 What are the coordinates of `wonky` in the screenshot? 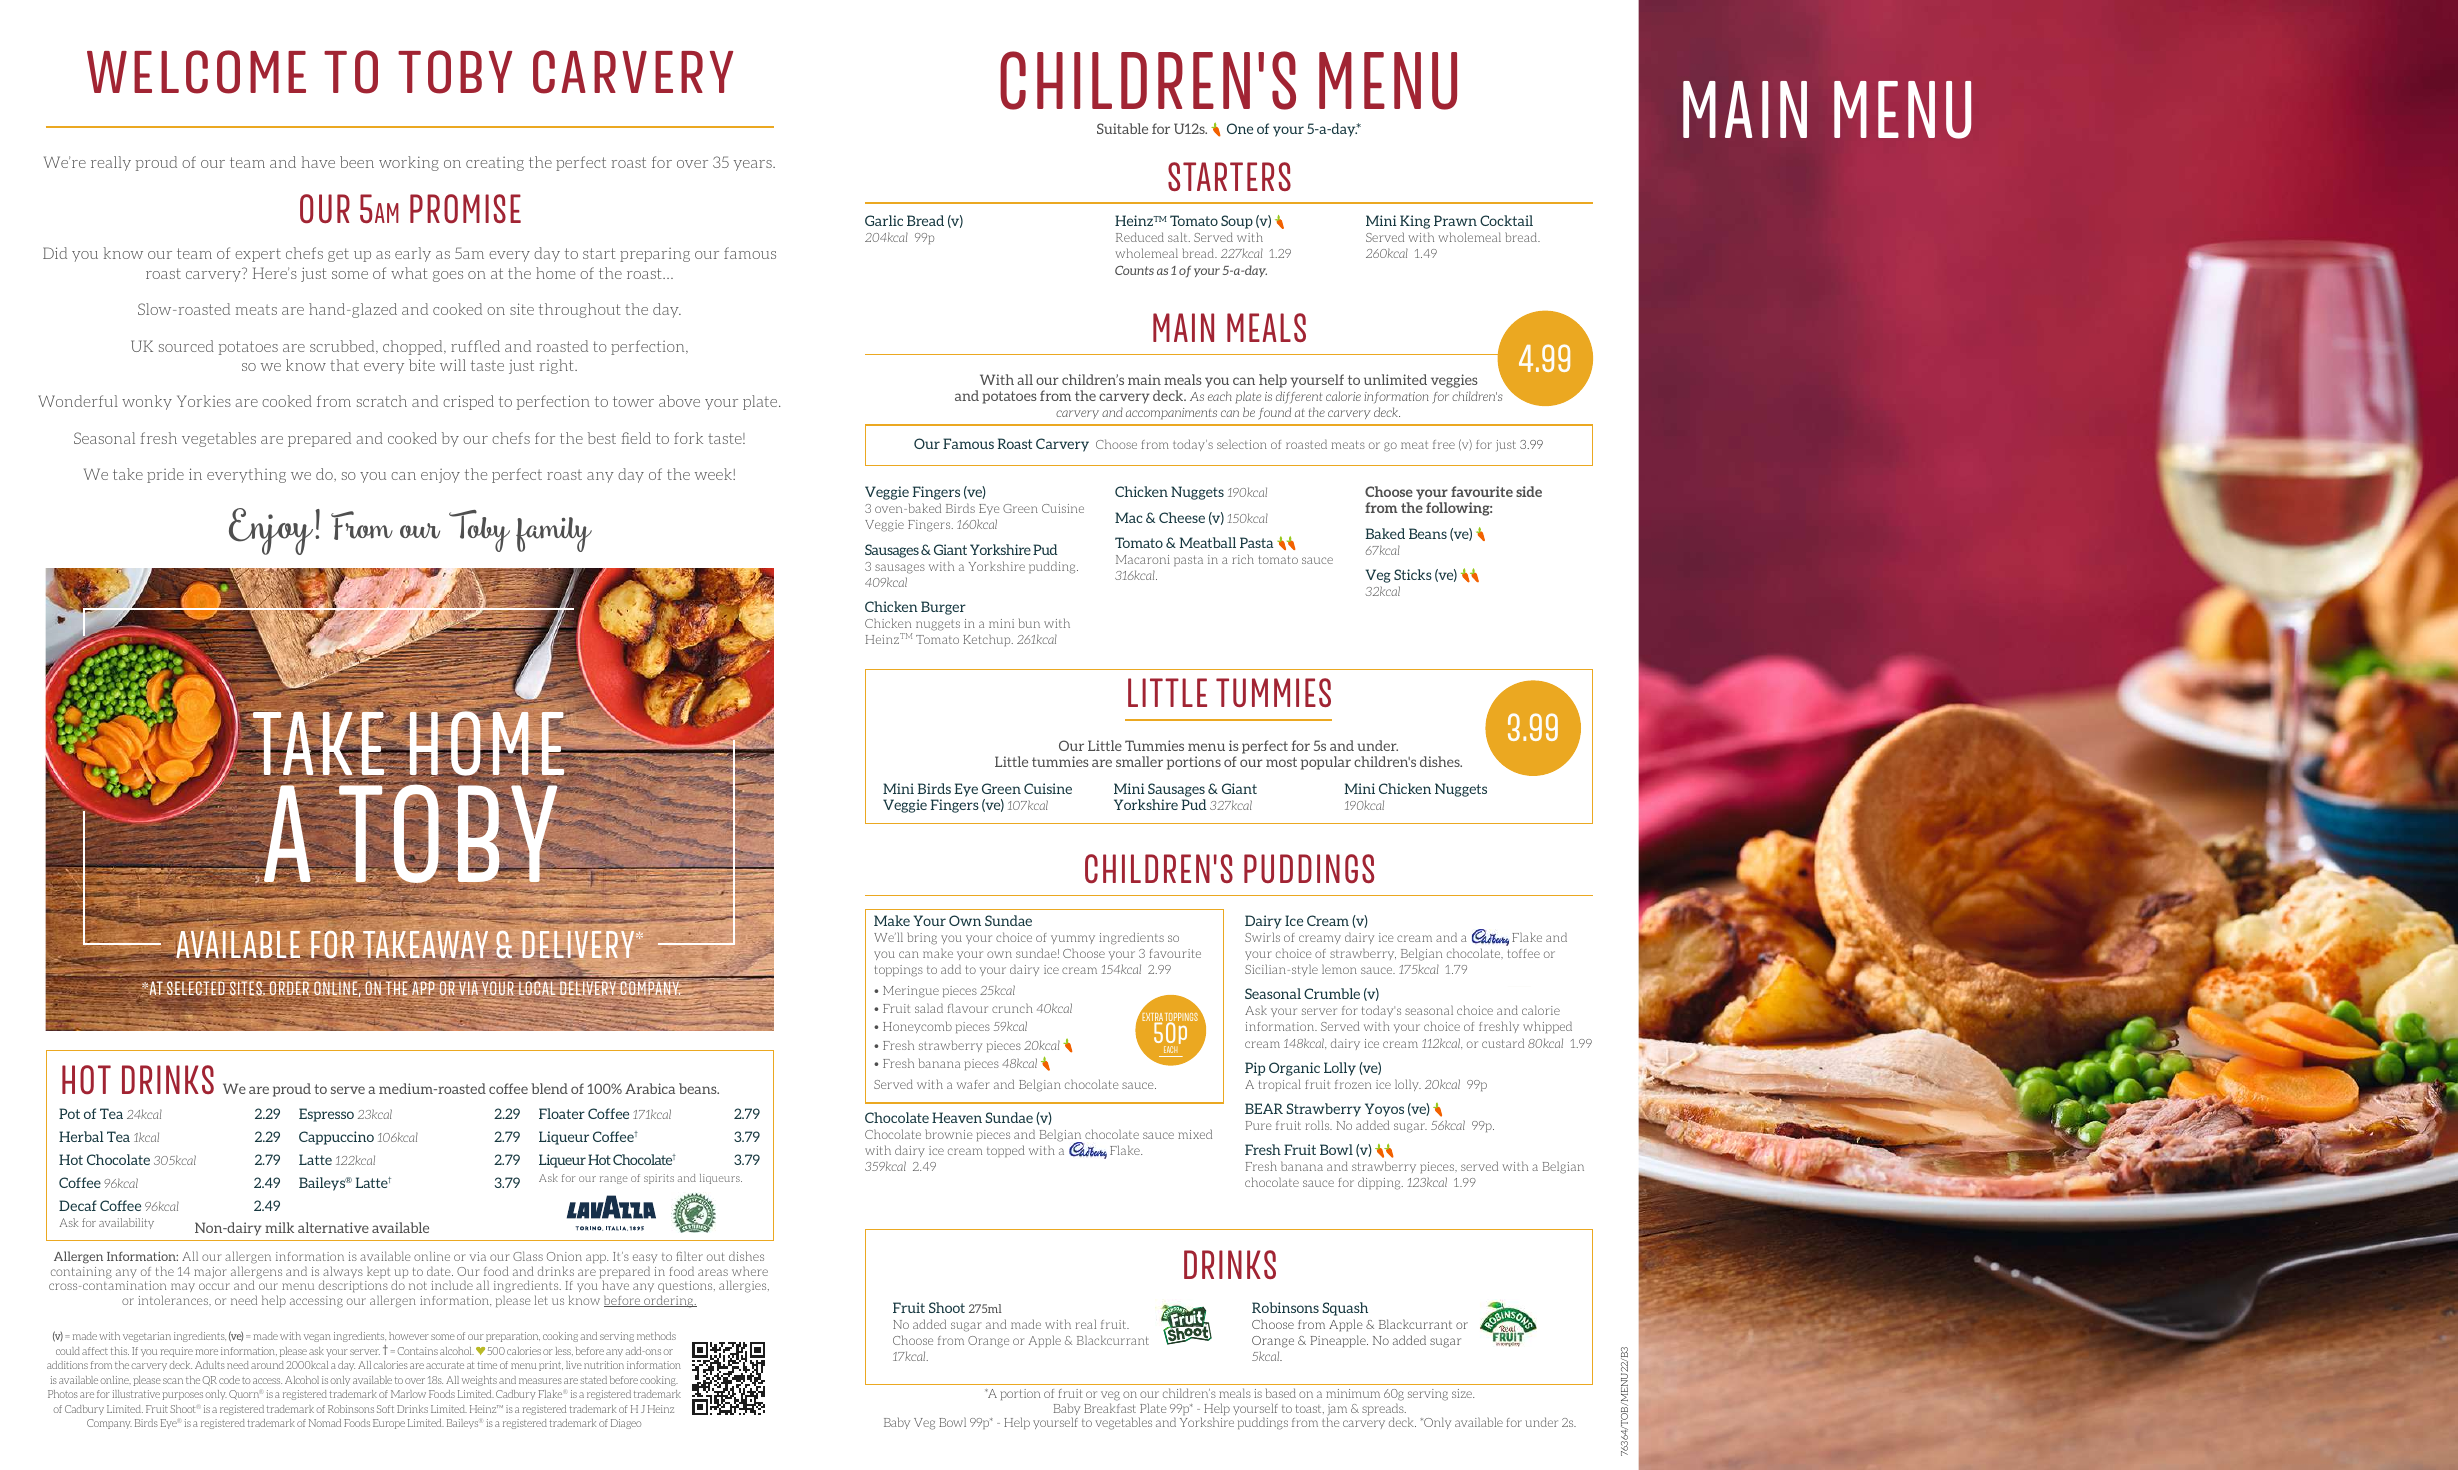 It's located at (147, 402).
